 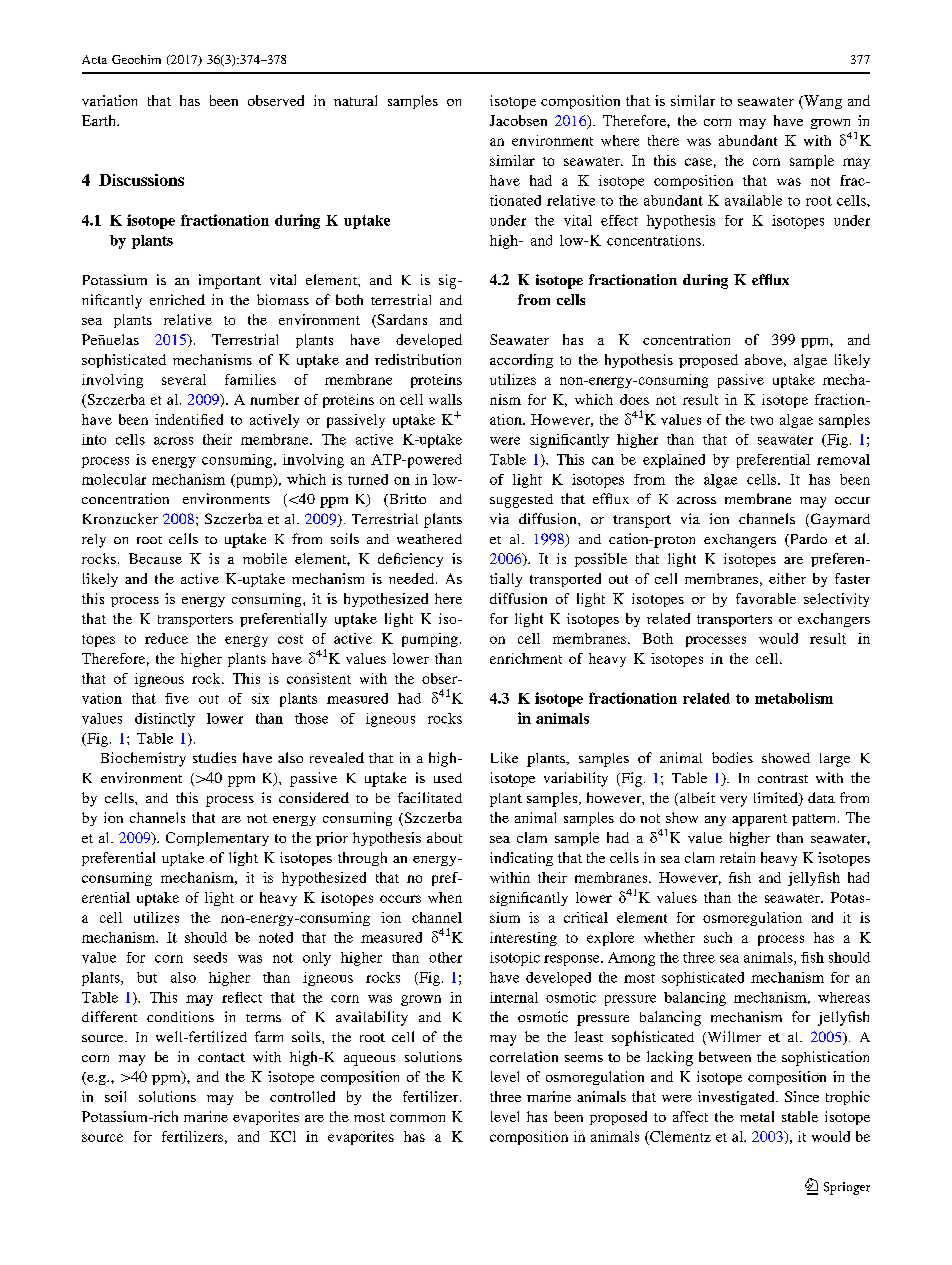 What do you see at coordinates (766, 598) in the screenshot?
I see `favorable` at bounding box center [766, 598].
